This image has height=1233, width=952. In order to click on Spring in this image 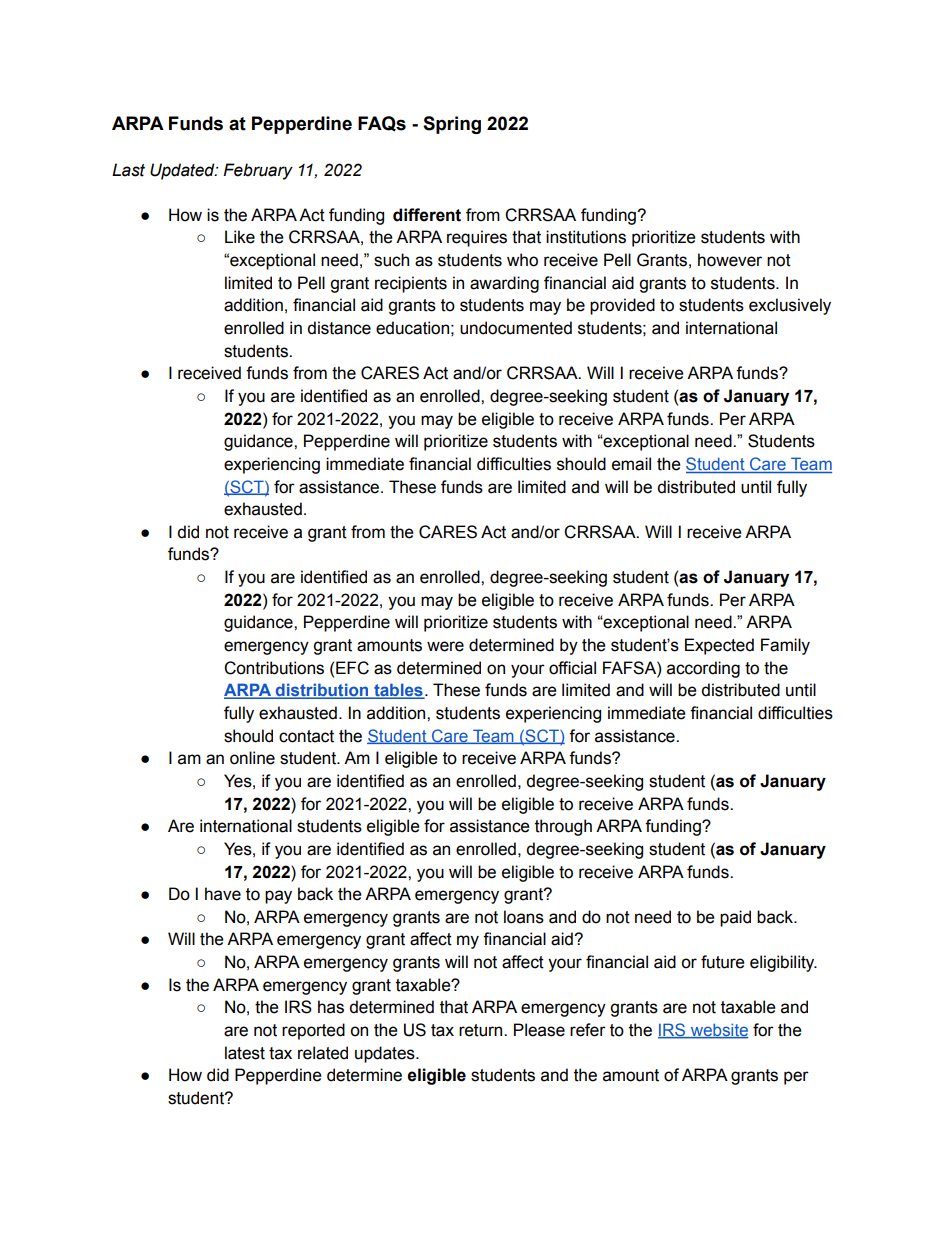, I will do `click(452, 125)`.
